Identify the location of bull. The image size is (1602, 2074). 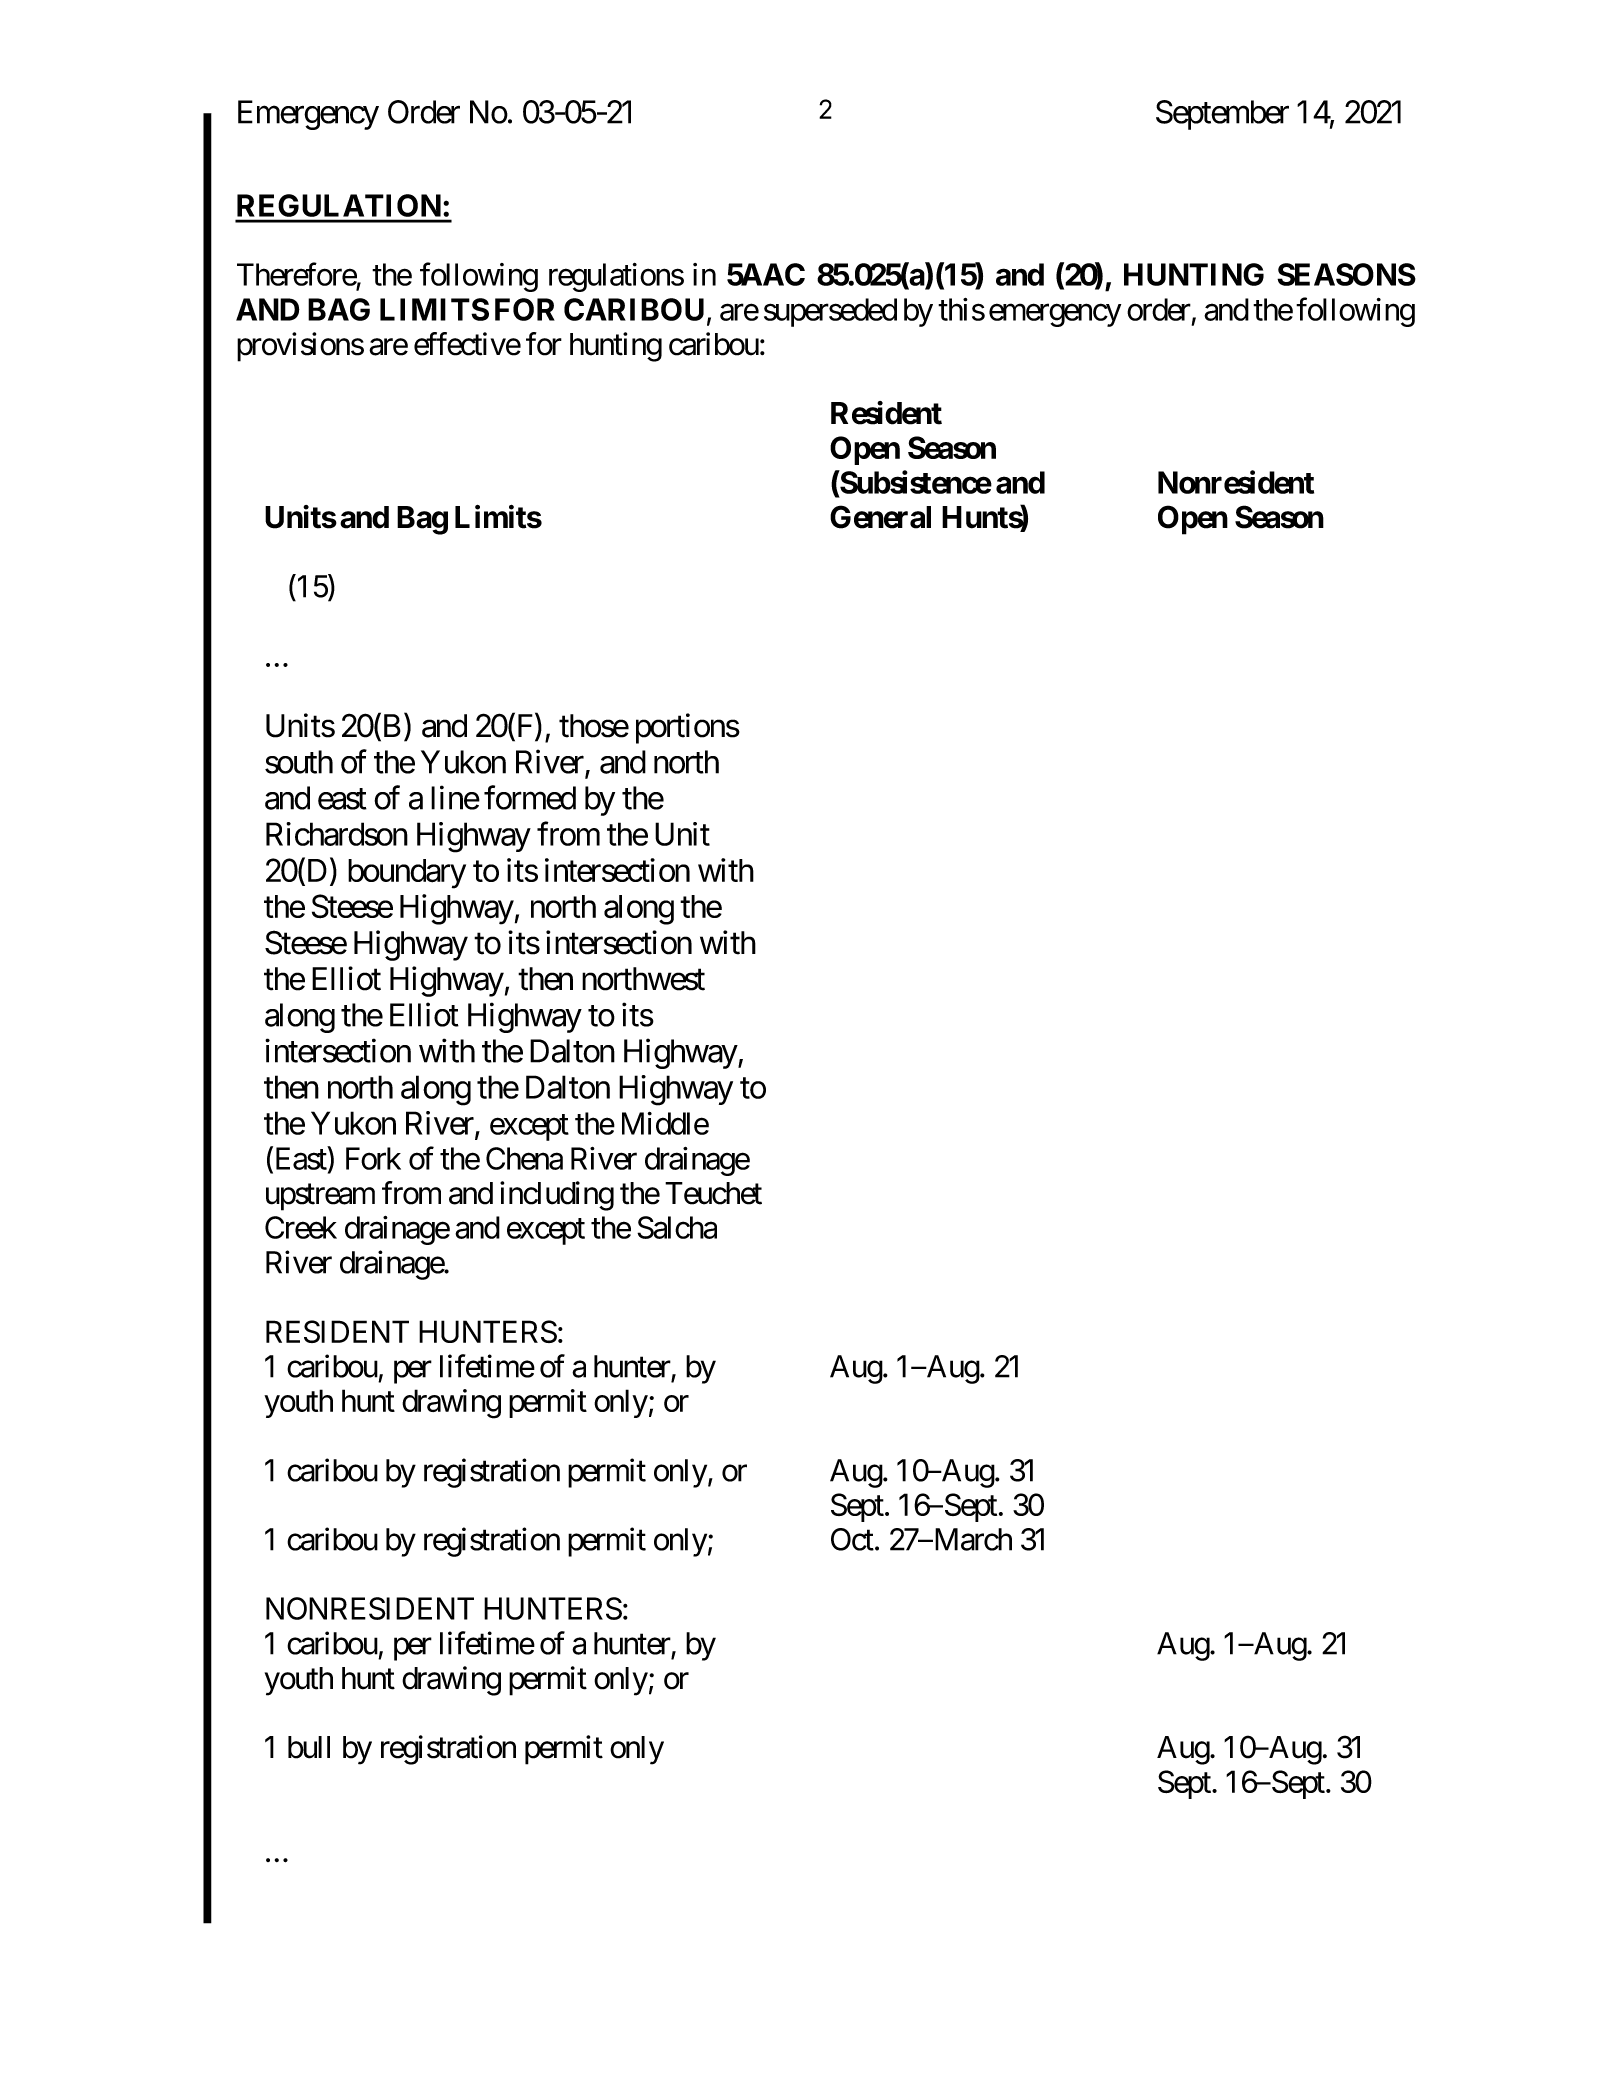
(309, 1747).
